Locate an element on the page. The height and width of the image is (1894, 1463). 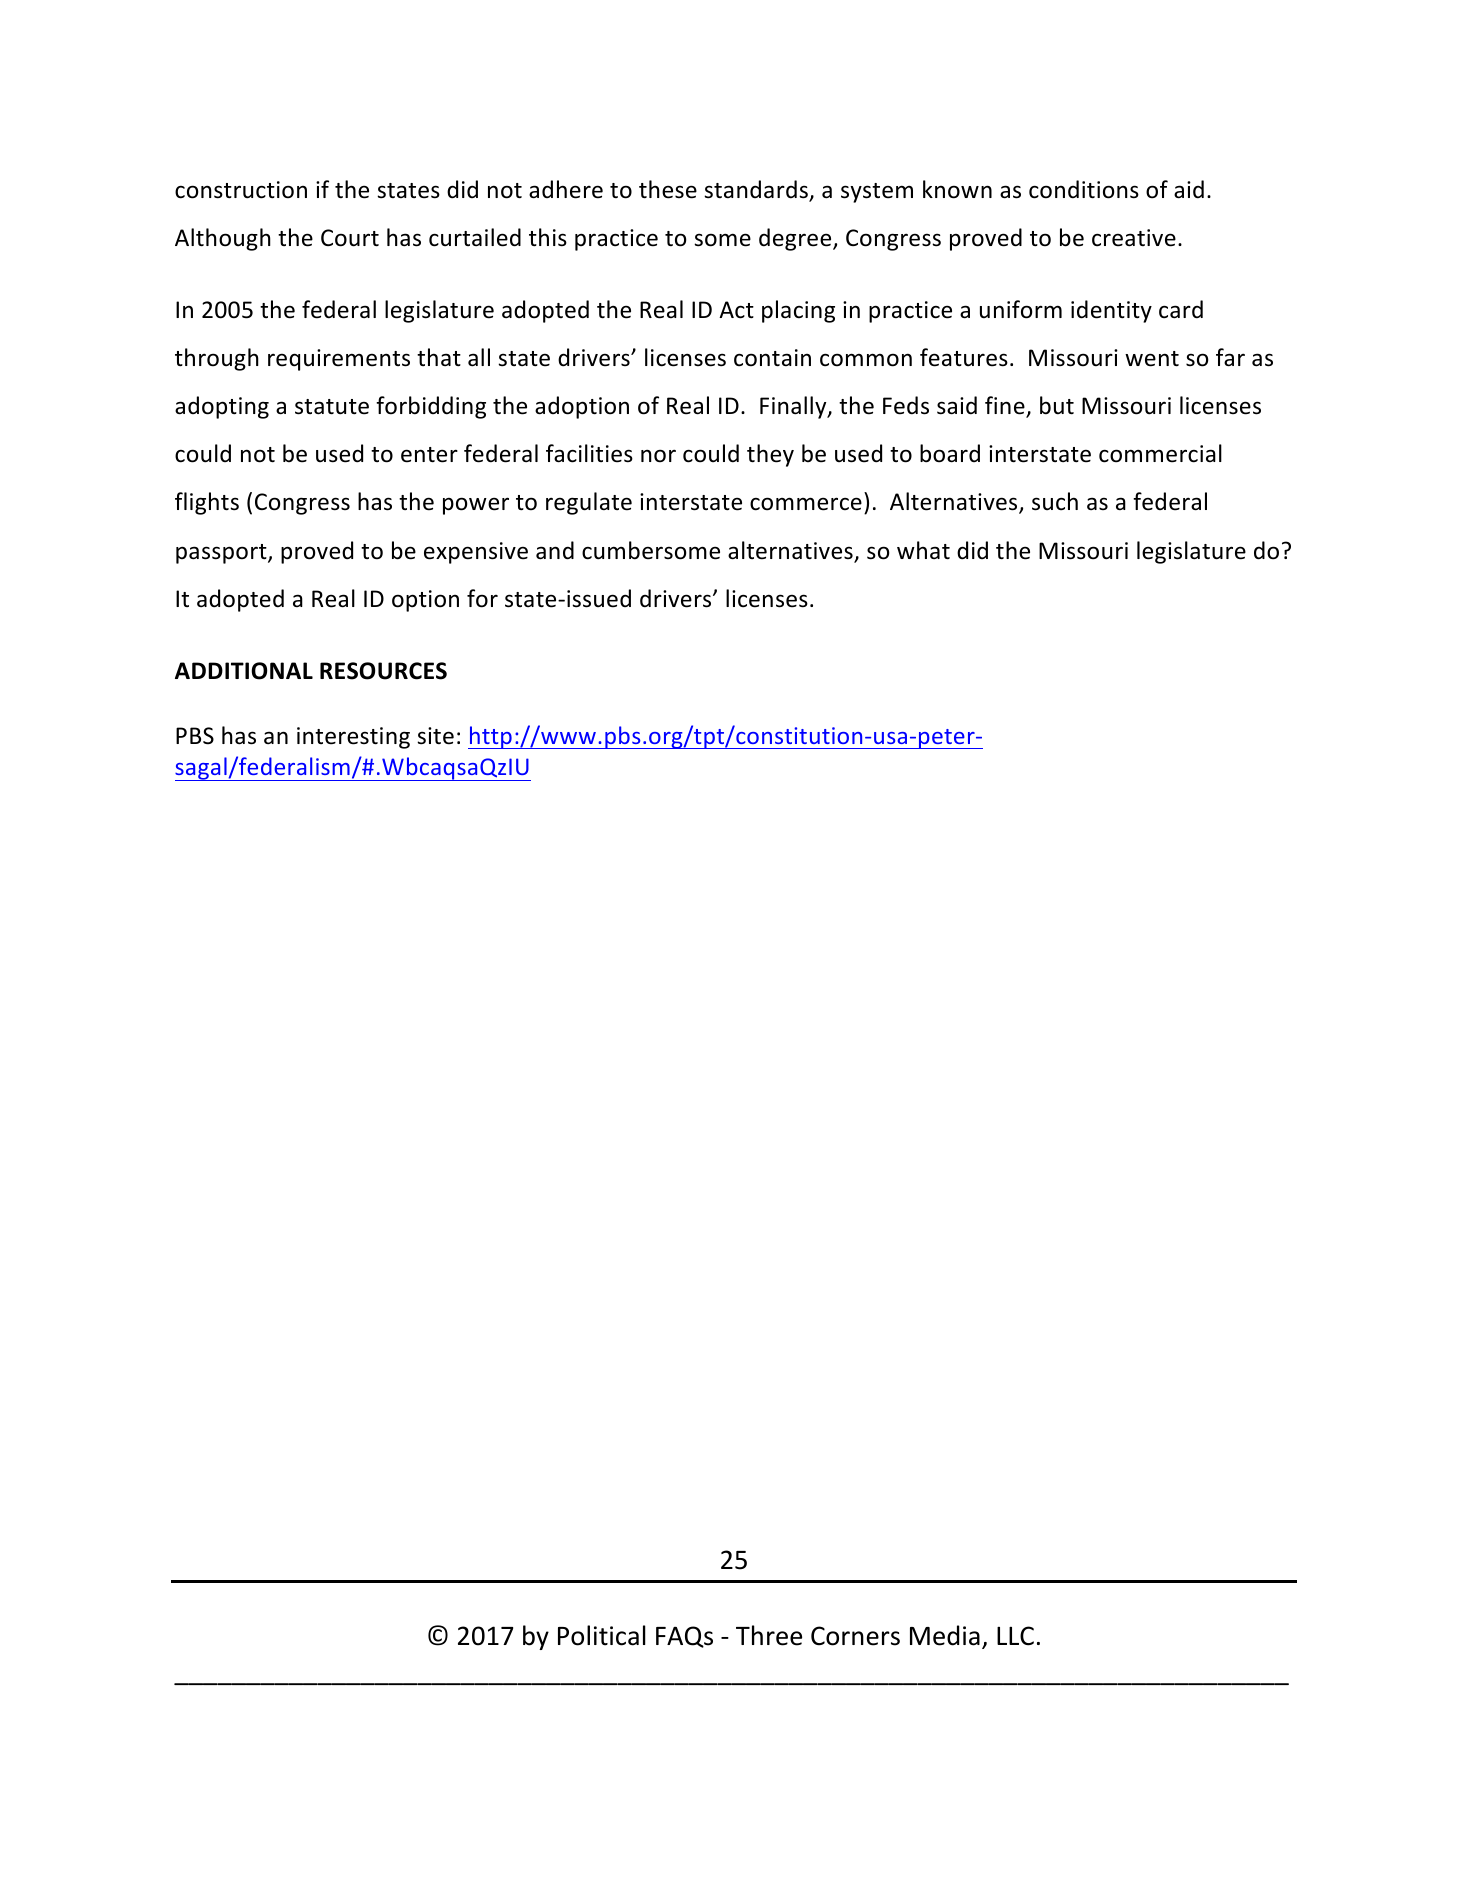
standards is located at coordinates (757, 190).
